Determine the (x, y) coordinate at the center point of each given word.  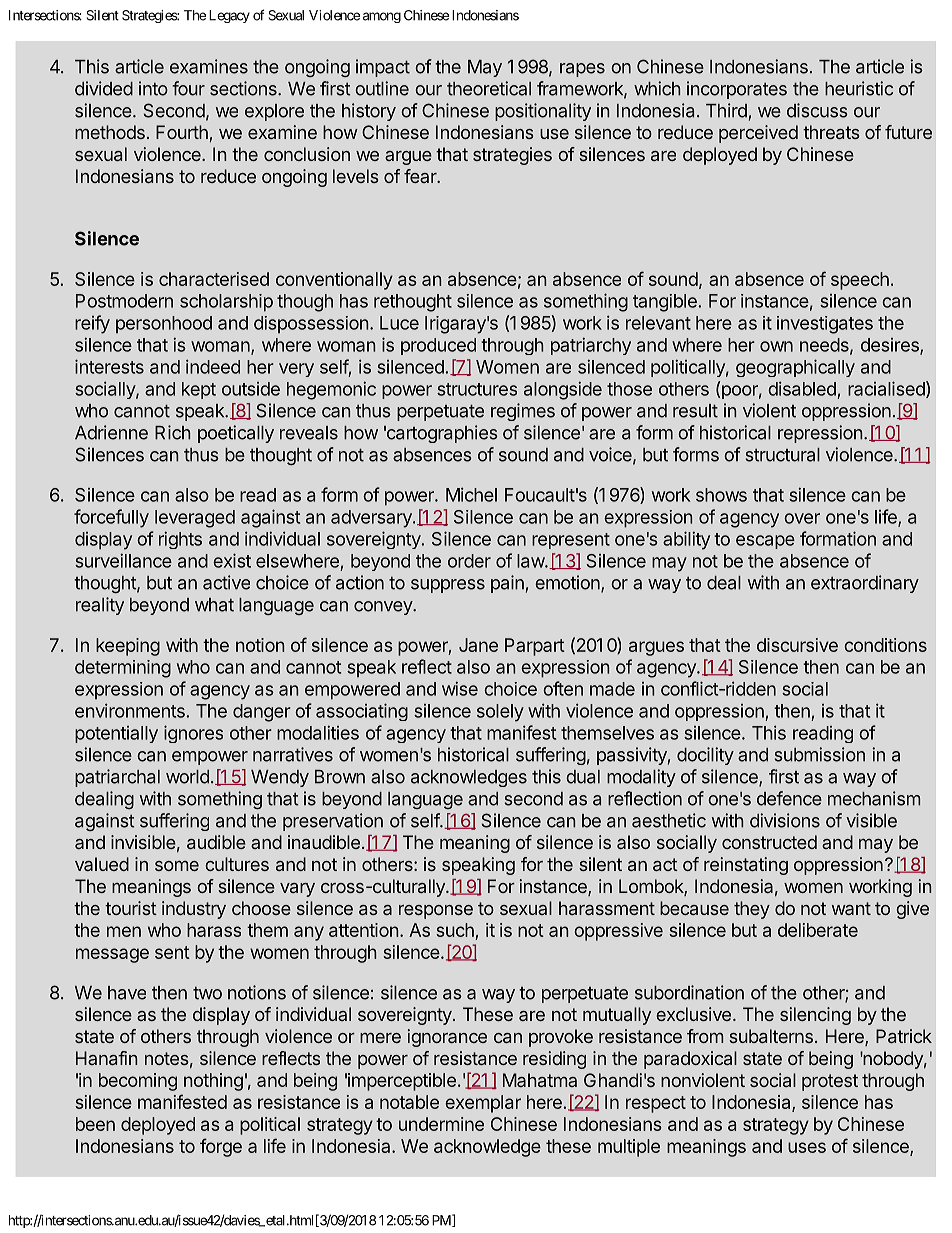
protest (830, 1082)
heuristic (859, 88)
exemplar (483, 1104)
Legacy (229, 16)
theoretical (489, 88)
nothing (213, 1082)
